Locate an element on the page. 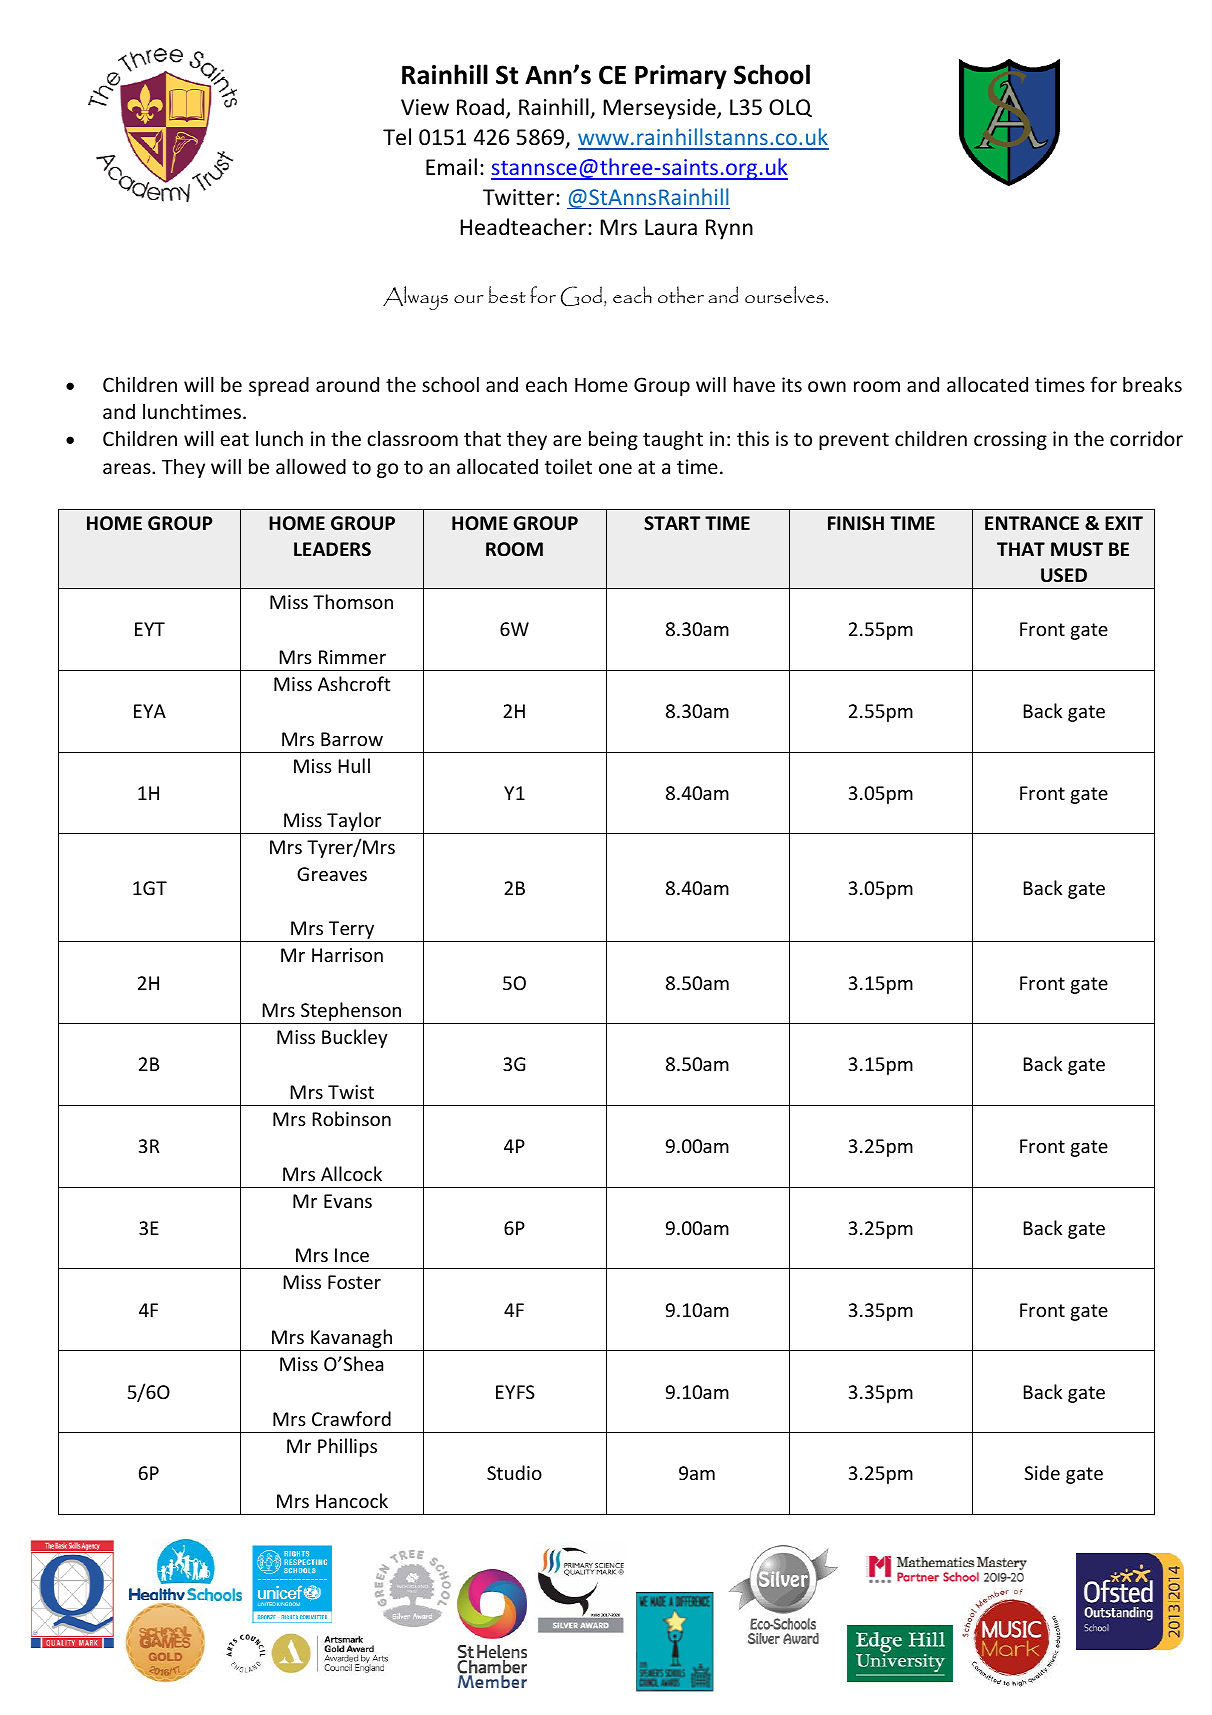 This page has width=1212, height=1715. Taylor is located at coordinates (354, 823).
